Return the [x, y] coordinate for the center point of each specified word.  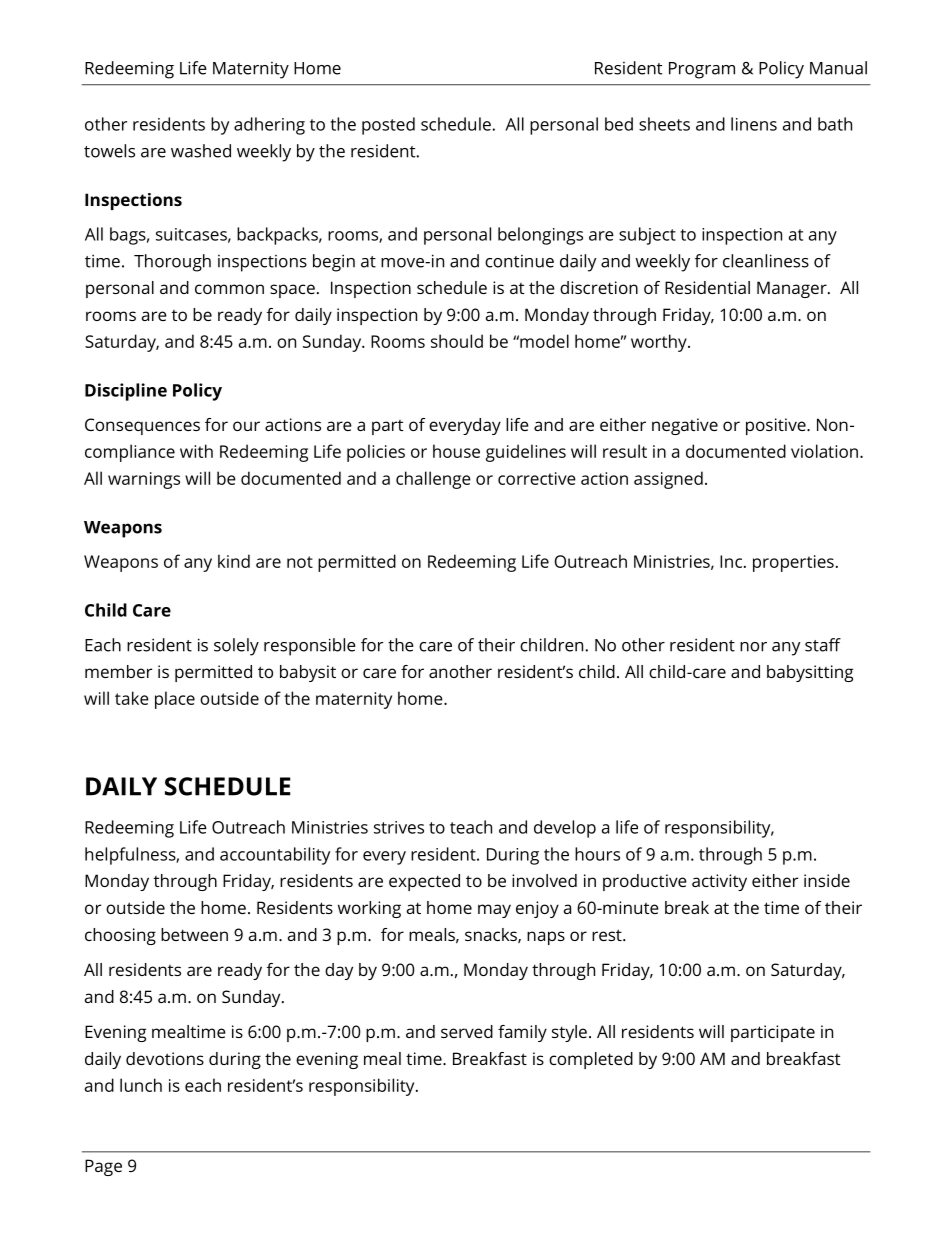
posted [388, 126]
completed [591, 1060]
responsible [310, 647]
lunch [141, 1085]
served [467, 1031]
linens [754, 124]
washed [201, 151]
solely [236, 647]
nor [753, 647]
